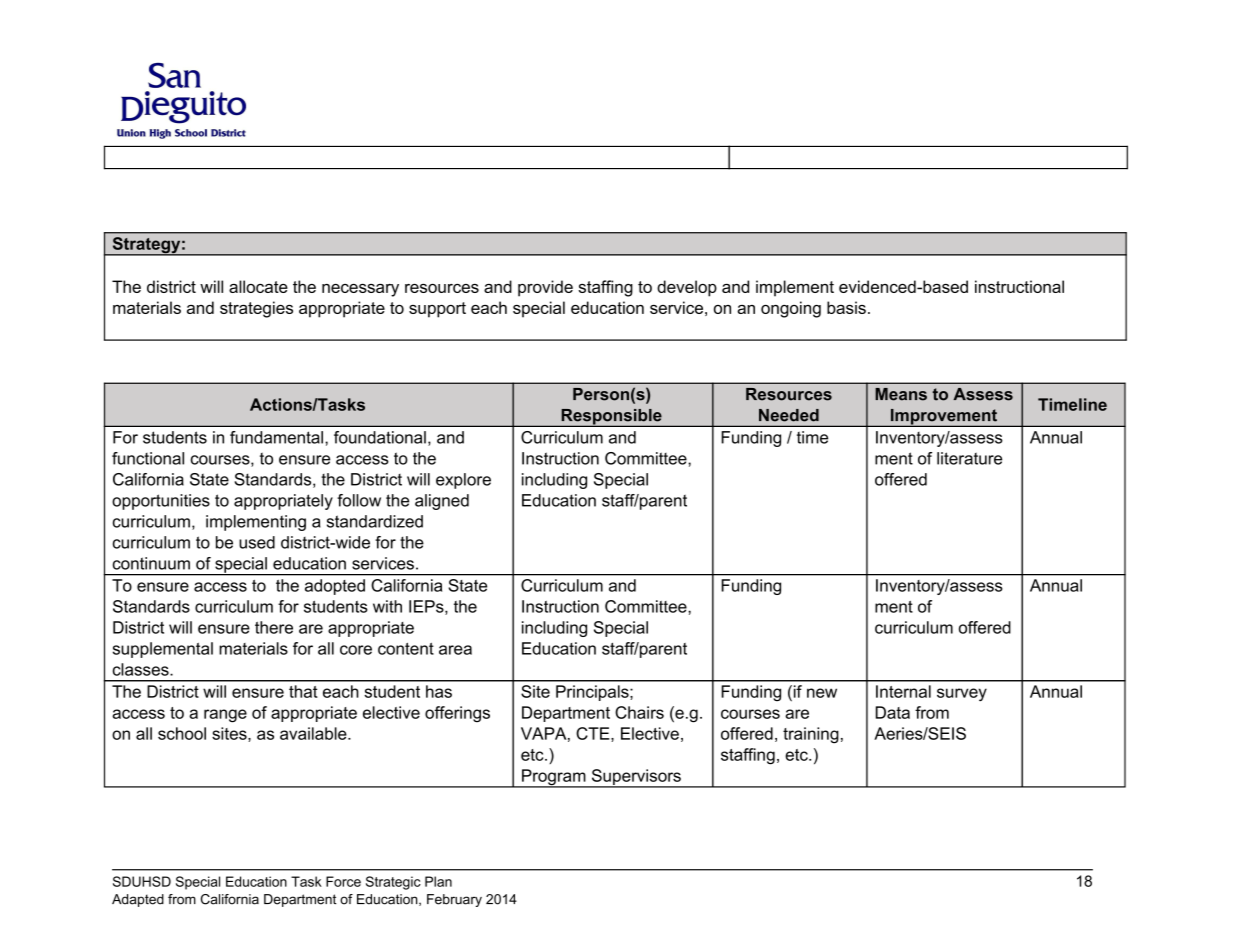  What do you see at coordinates (303, 691) in the image?
I see `that` at bounding box center [303, 691].
